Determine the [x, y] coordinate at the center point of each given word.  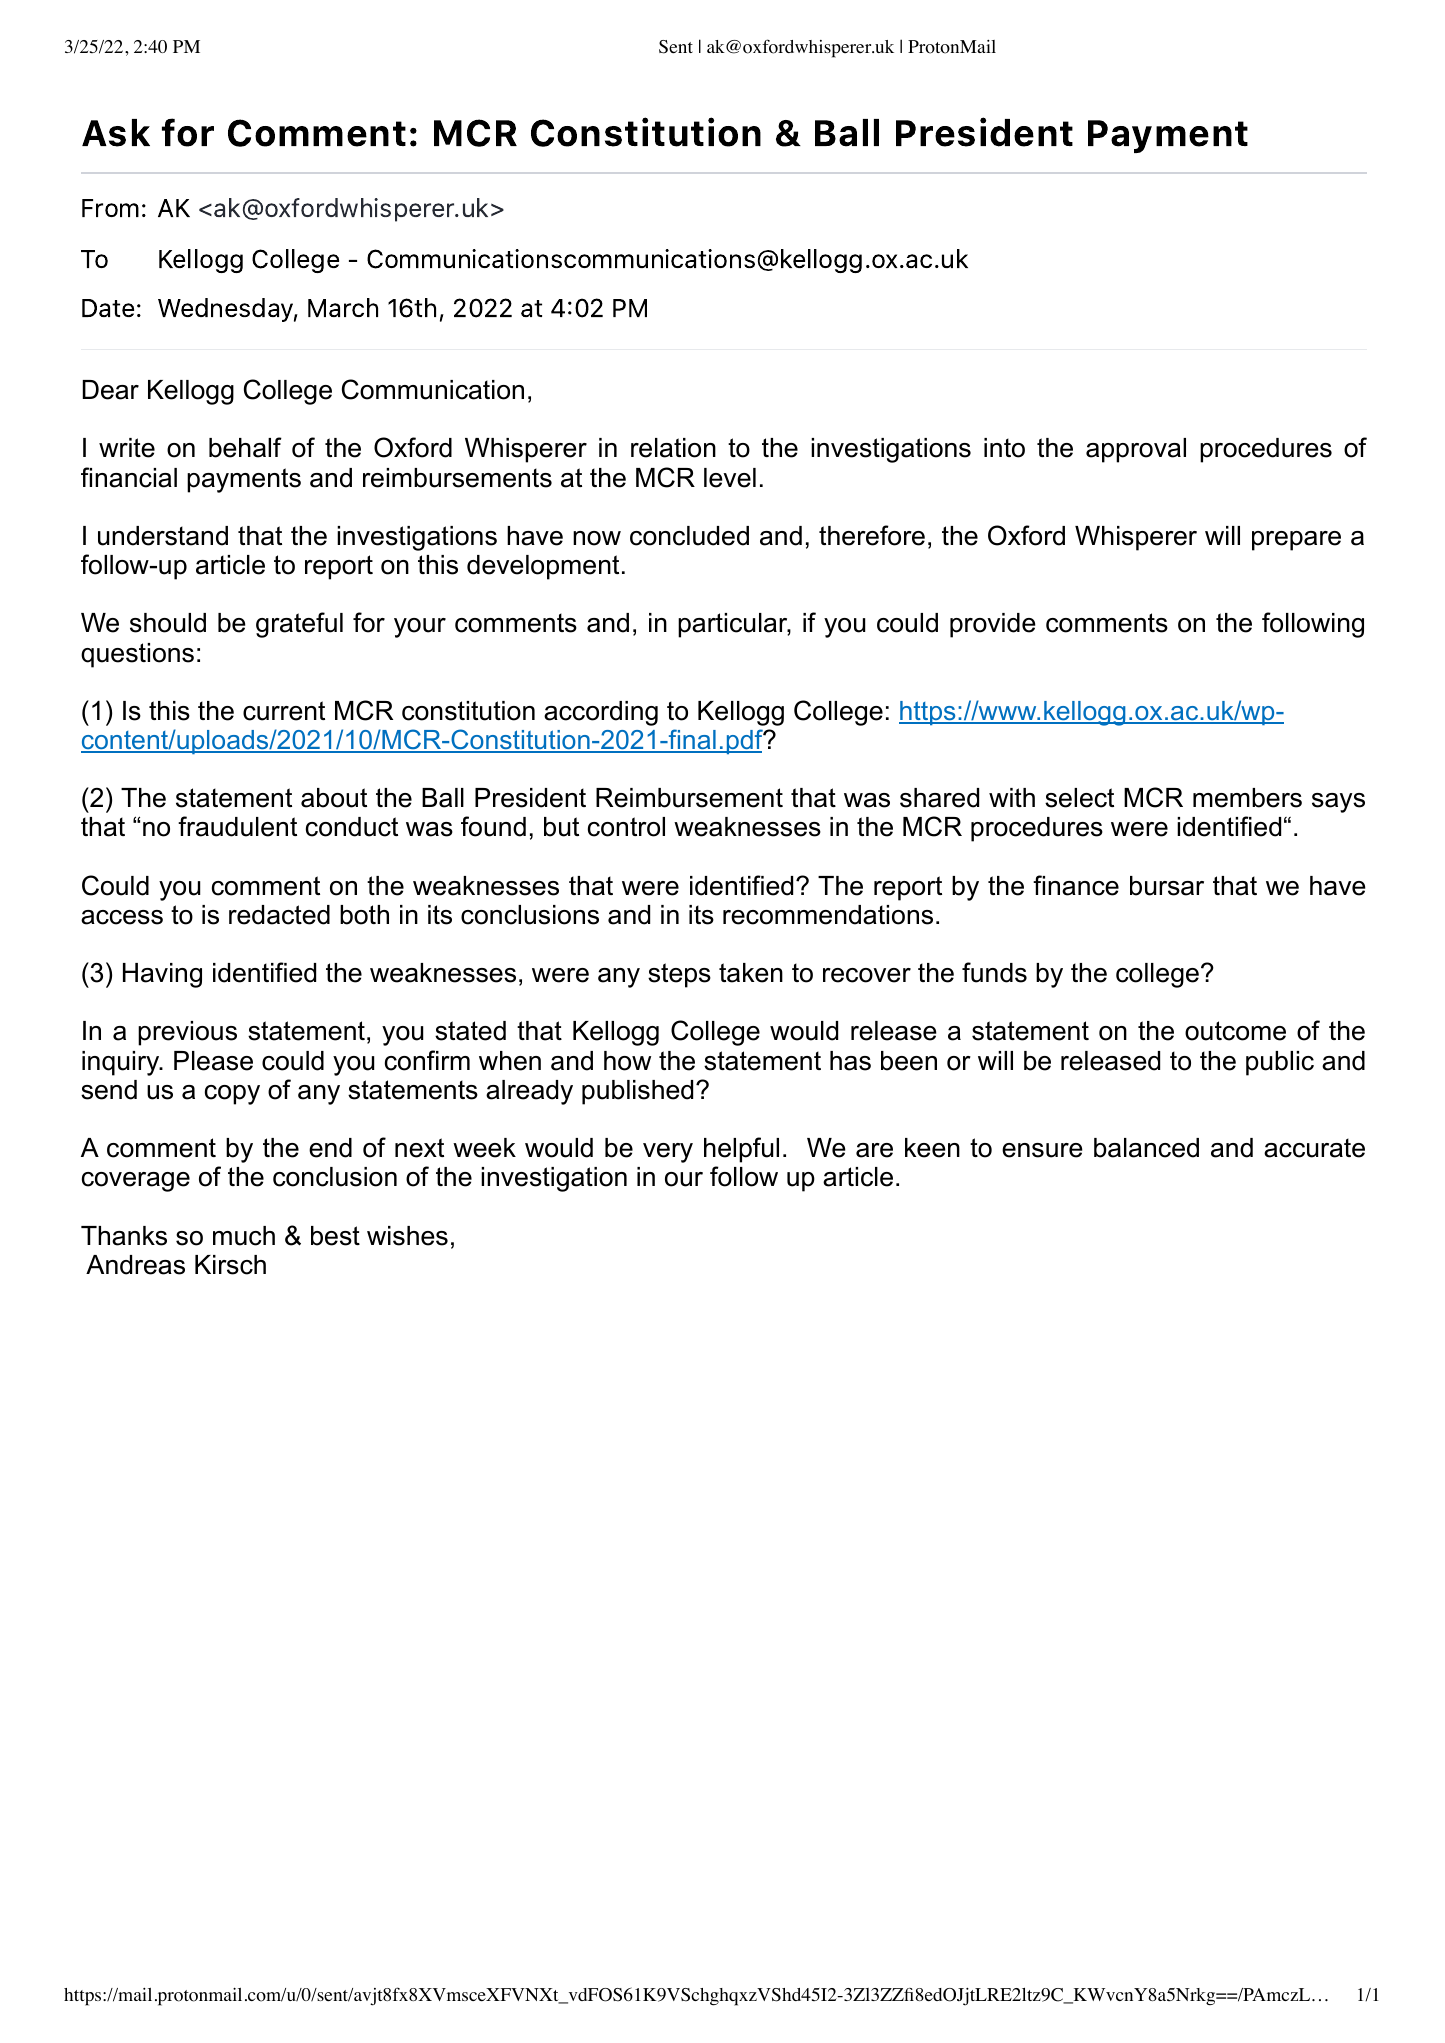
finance [1076, 885]
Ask [116, 133]
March [343, 307]
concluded [689, 536]
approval [1136, 450]
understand [163, 536]
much [244, 1236]
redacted [279, 915]
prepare [1296, 541]
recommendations [828, 915]
